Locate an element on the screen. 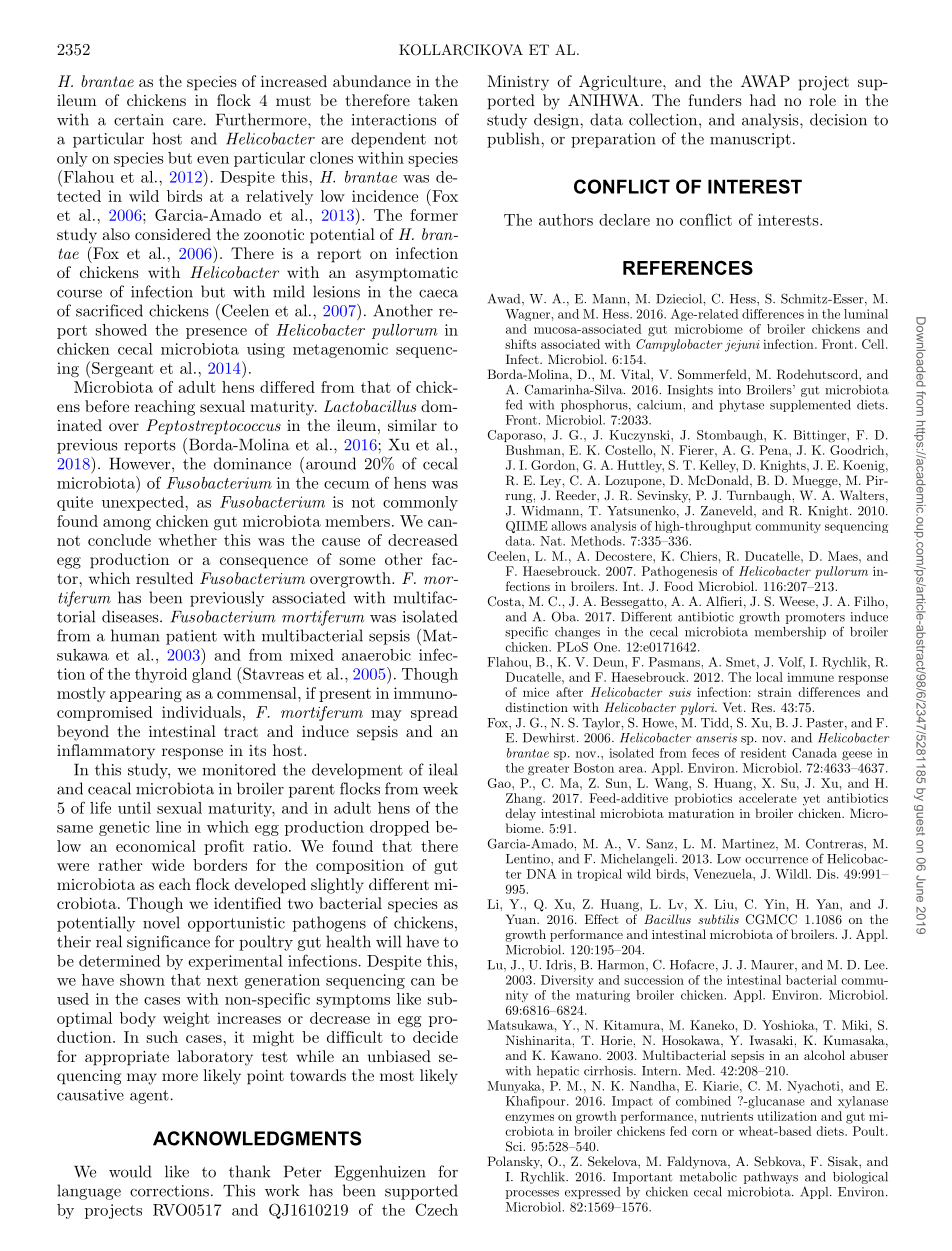 The height and width of the screenshot is (1251, 952). would is located at coordinates (130, 1171).
